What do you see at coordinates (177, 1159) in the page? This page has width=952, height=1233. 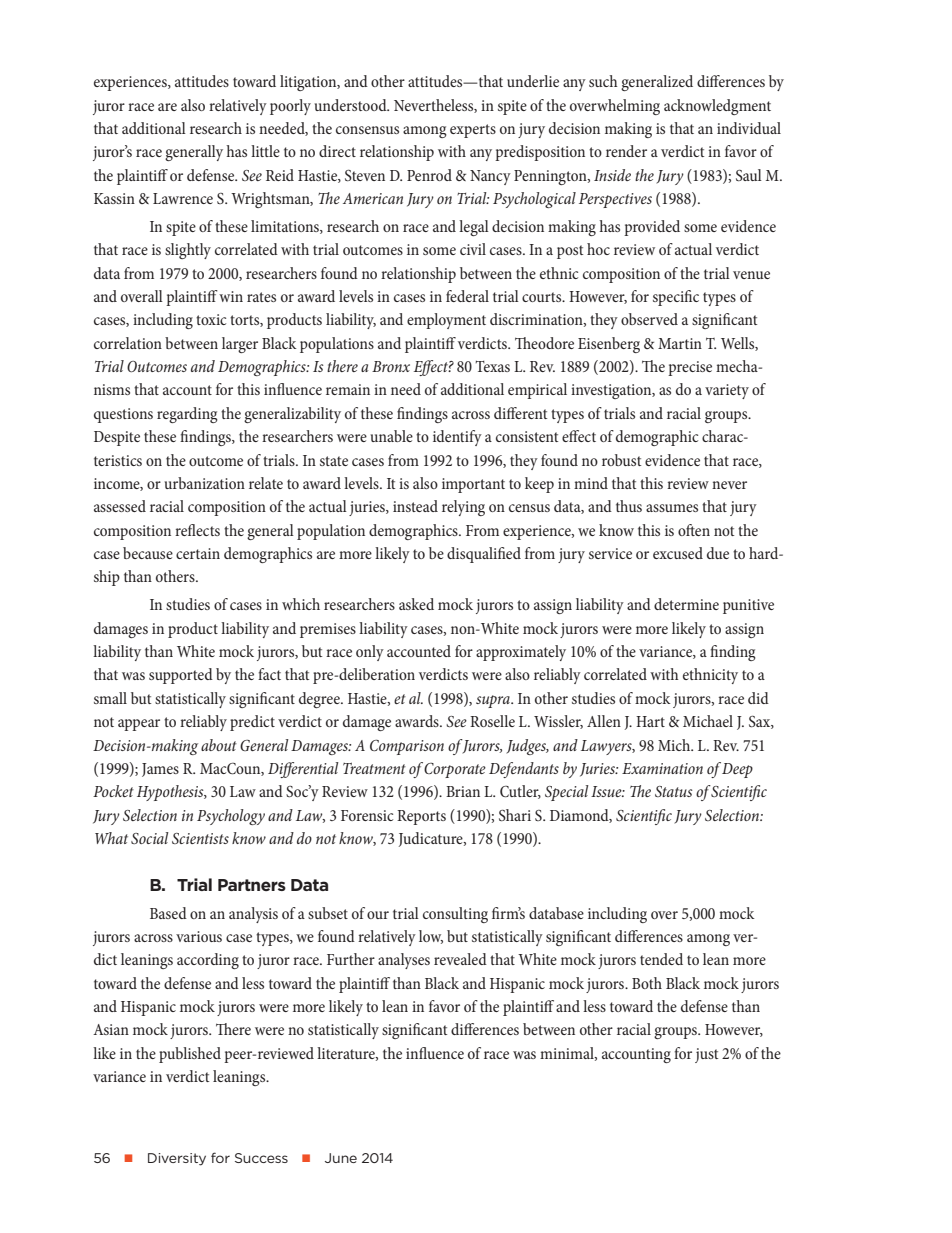 I see `Diversity` at bounding box center [177, 1159].
